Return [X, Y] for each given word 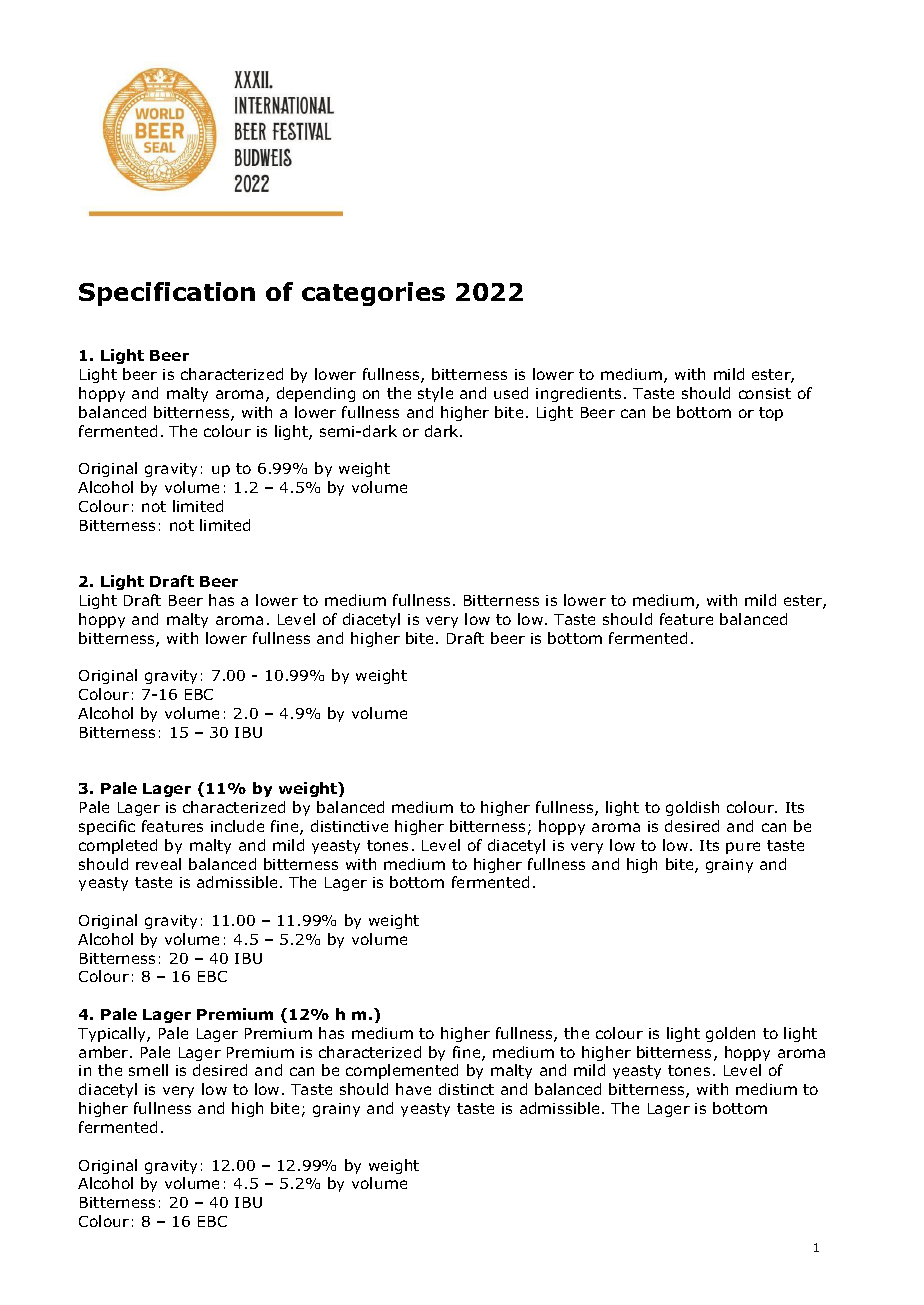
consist [765, 393]
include [237, 826]
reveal [158, 864]
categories [373, 294]
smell [148, 1070]
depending [316, 394]
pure [743, 848]
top [771, 414]
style [435, 394]
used [511, 393]
